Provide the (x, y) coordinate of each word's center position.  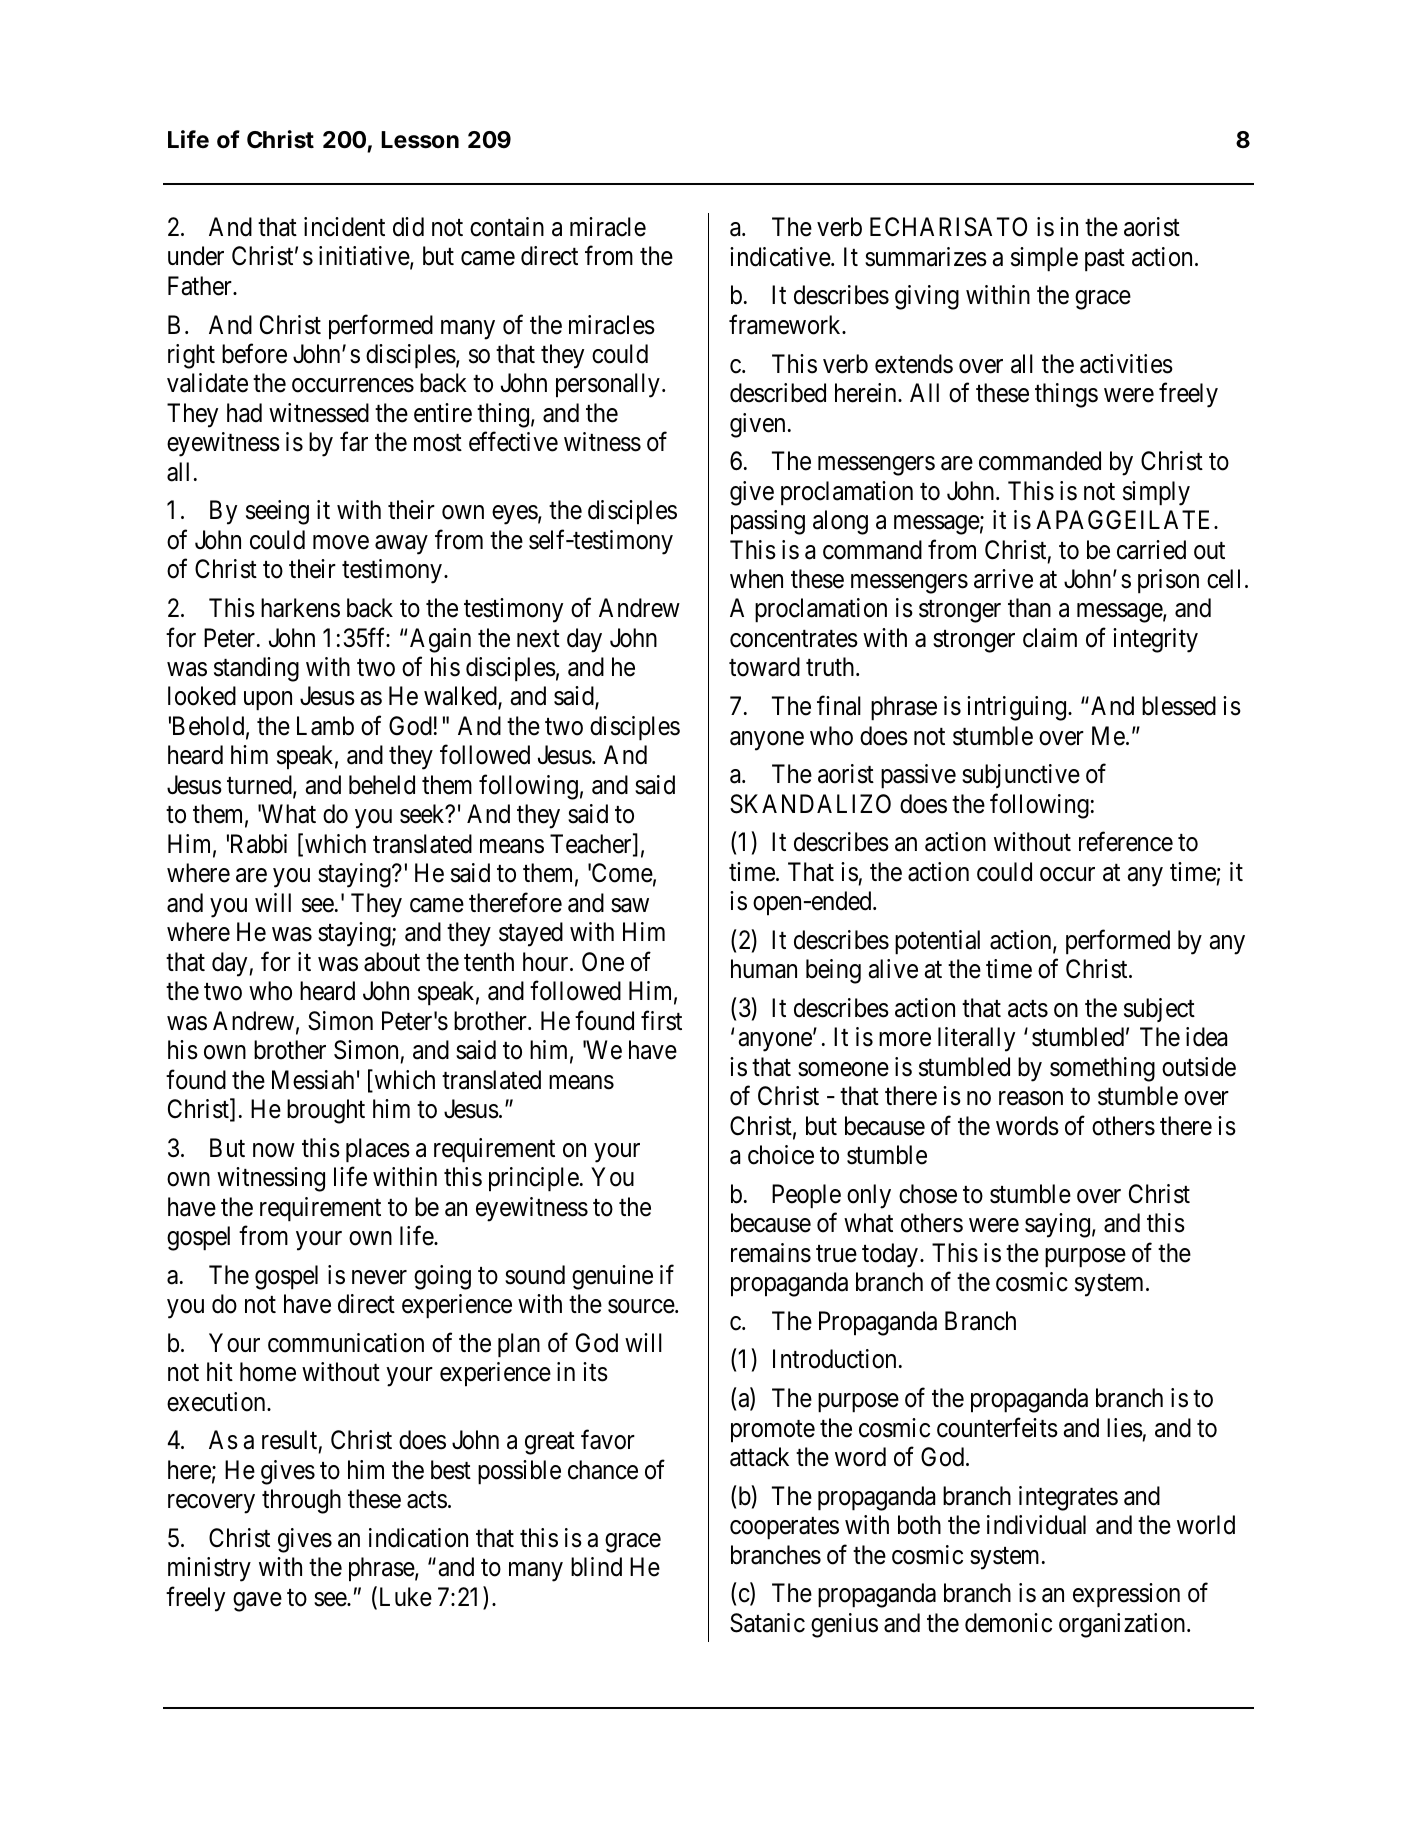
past (1105, 260)
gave (257, 1602)
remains (771, 1253)
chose (928, 1194)
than (1029, 608)
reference (1126, 842)
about (392, 962)
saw (630, 905)
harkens (300, 608)
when (756, 579)
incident (344, 227)
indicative (781, 257)
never (379, 1277)
